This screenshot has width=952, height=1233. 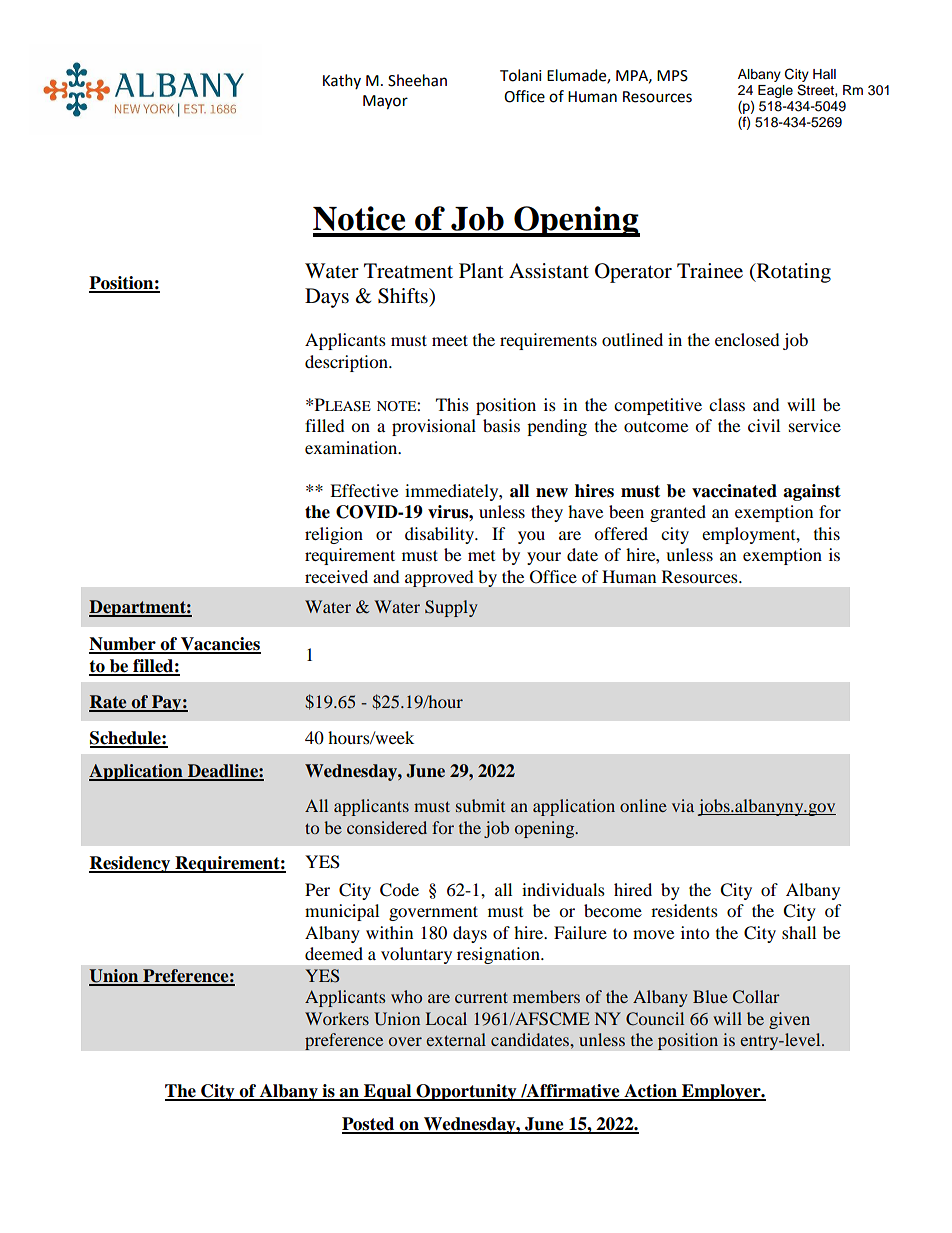 What do you see at coordinates (347, 363) in the screenshot?
I see `description` at bounding box center [347, 363].
